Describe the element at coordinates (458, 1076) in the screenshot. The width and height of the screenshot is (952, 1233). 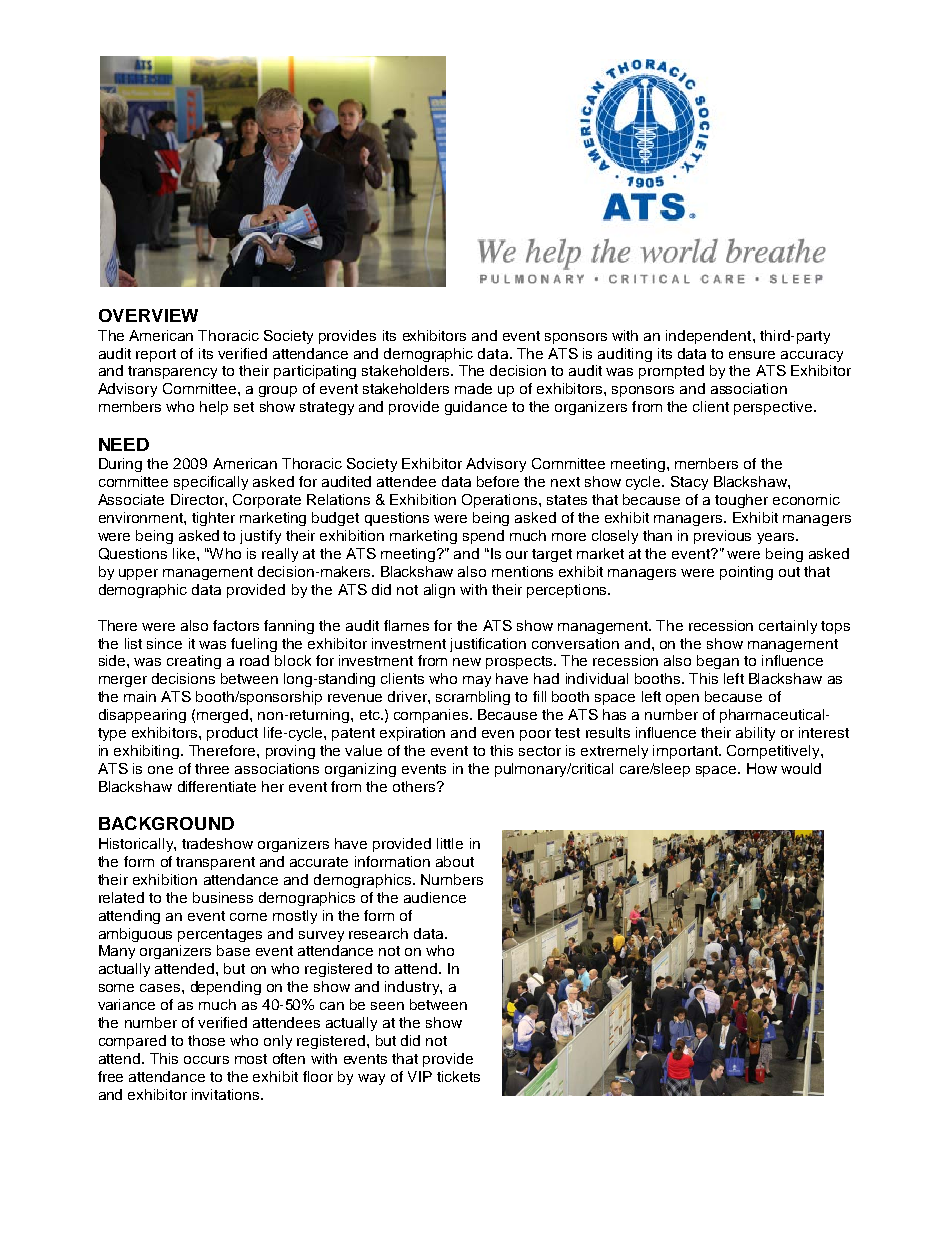
I see `tickets` at that location.
